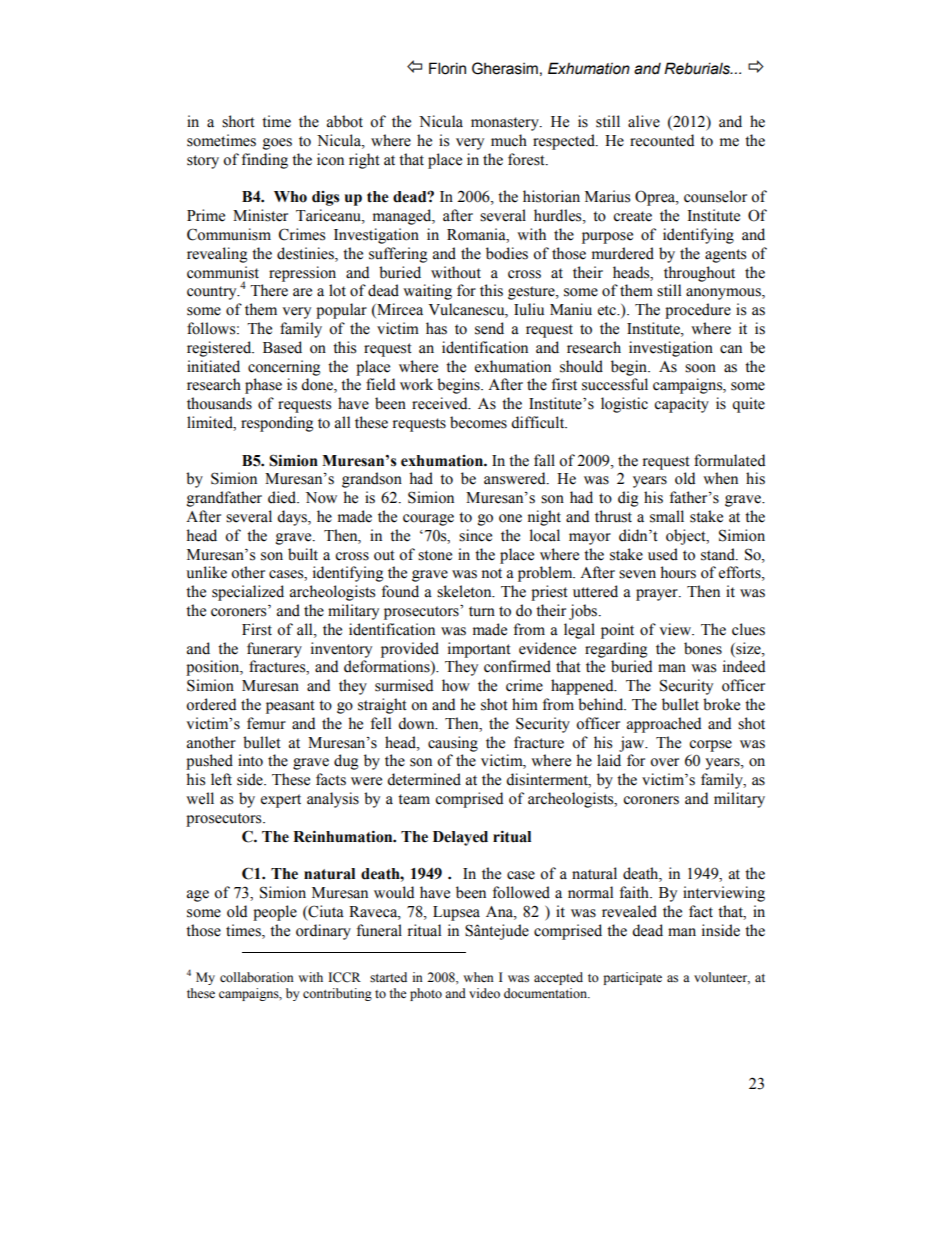 Image resolution: width=952 pixels, height=1233 pixels. I want to click on recounted, so click(662, 140).
